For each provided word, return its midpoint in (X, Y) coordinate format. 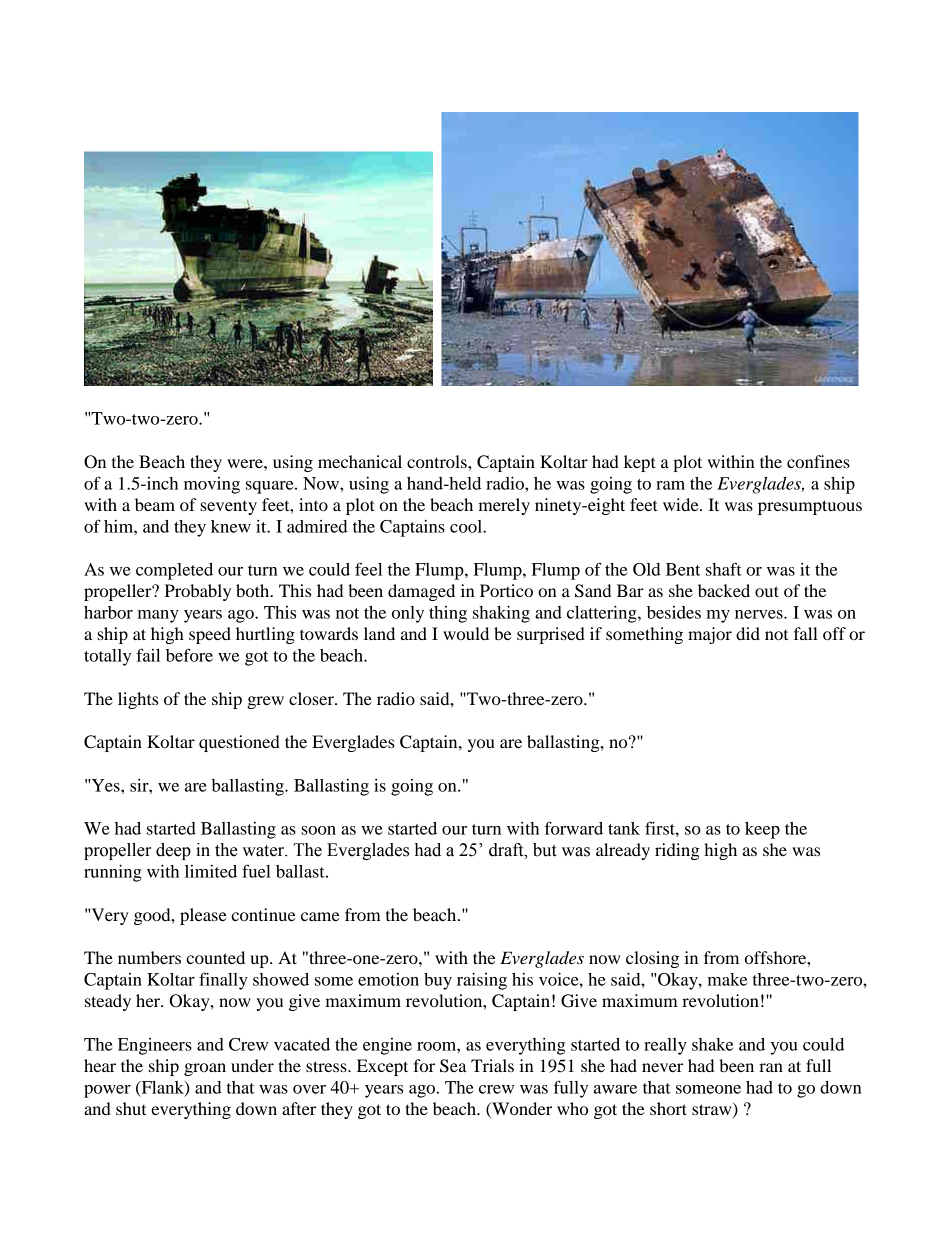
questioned (239, 743)
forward (574, 828)
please (203, 916)
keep (762, 830)
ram (670, 485)
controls (438, 461)
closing (652, 959)
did (748, 633)
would (466, 633)
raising (482, 981)
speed (210, 635)
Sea (453, 1066)
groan (205, 1069)
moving (212, 485)
